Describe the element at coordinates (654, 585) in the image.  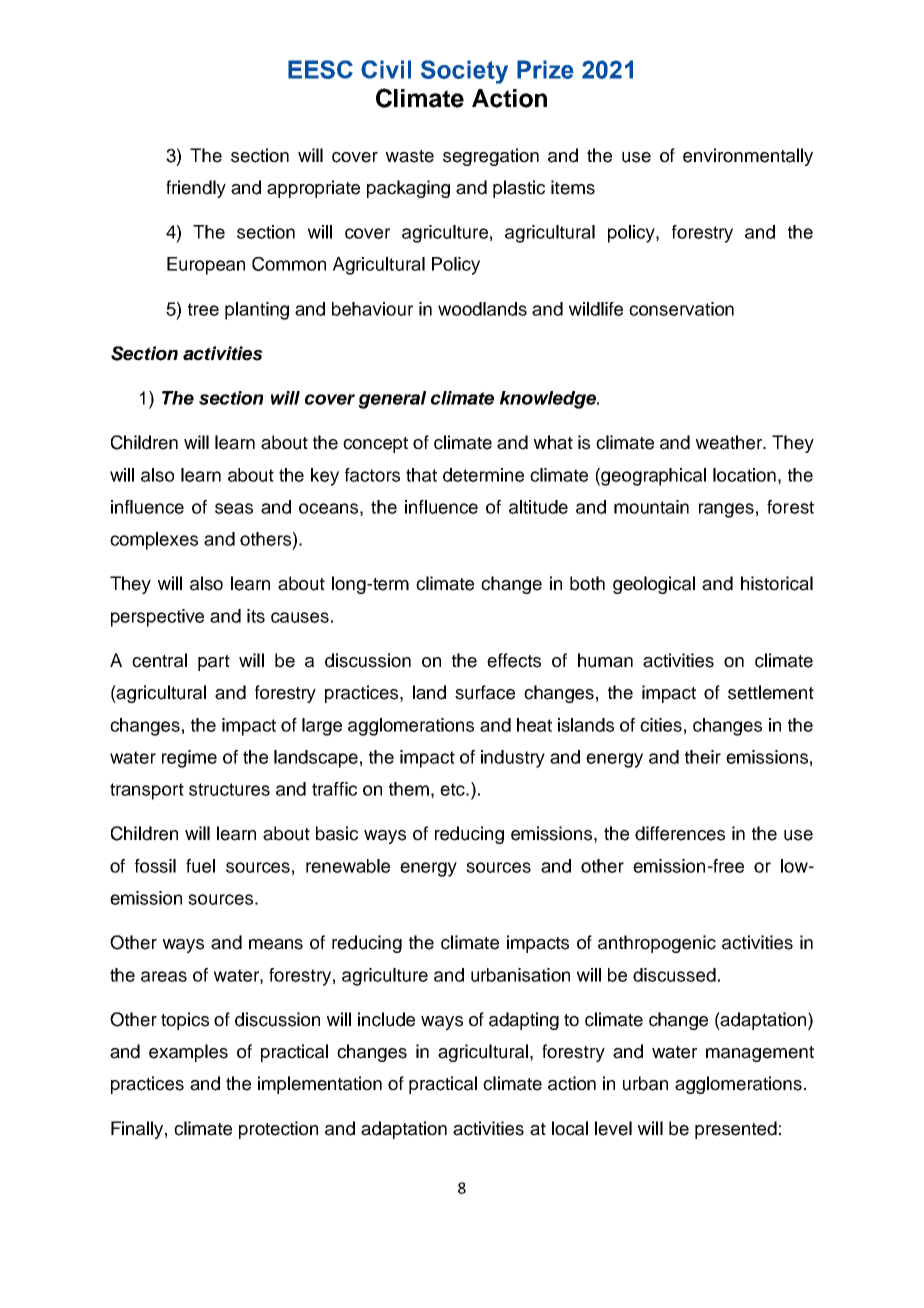
I see `geological` at that location.
